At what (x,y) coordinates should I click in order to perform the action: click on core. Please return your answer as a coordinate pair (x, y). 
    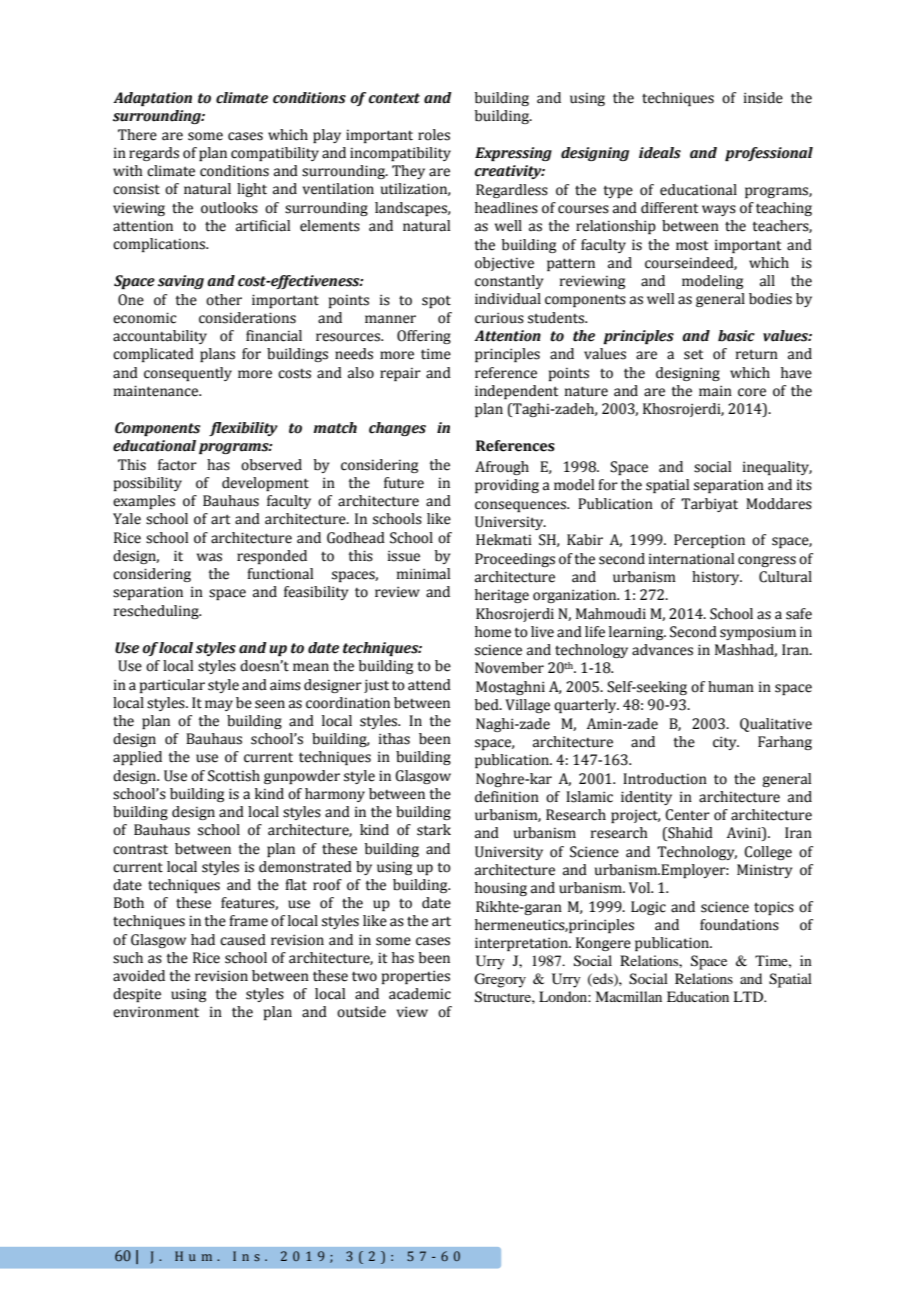
    Looking at the image, I should click on (752, 392).
